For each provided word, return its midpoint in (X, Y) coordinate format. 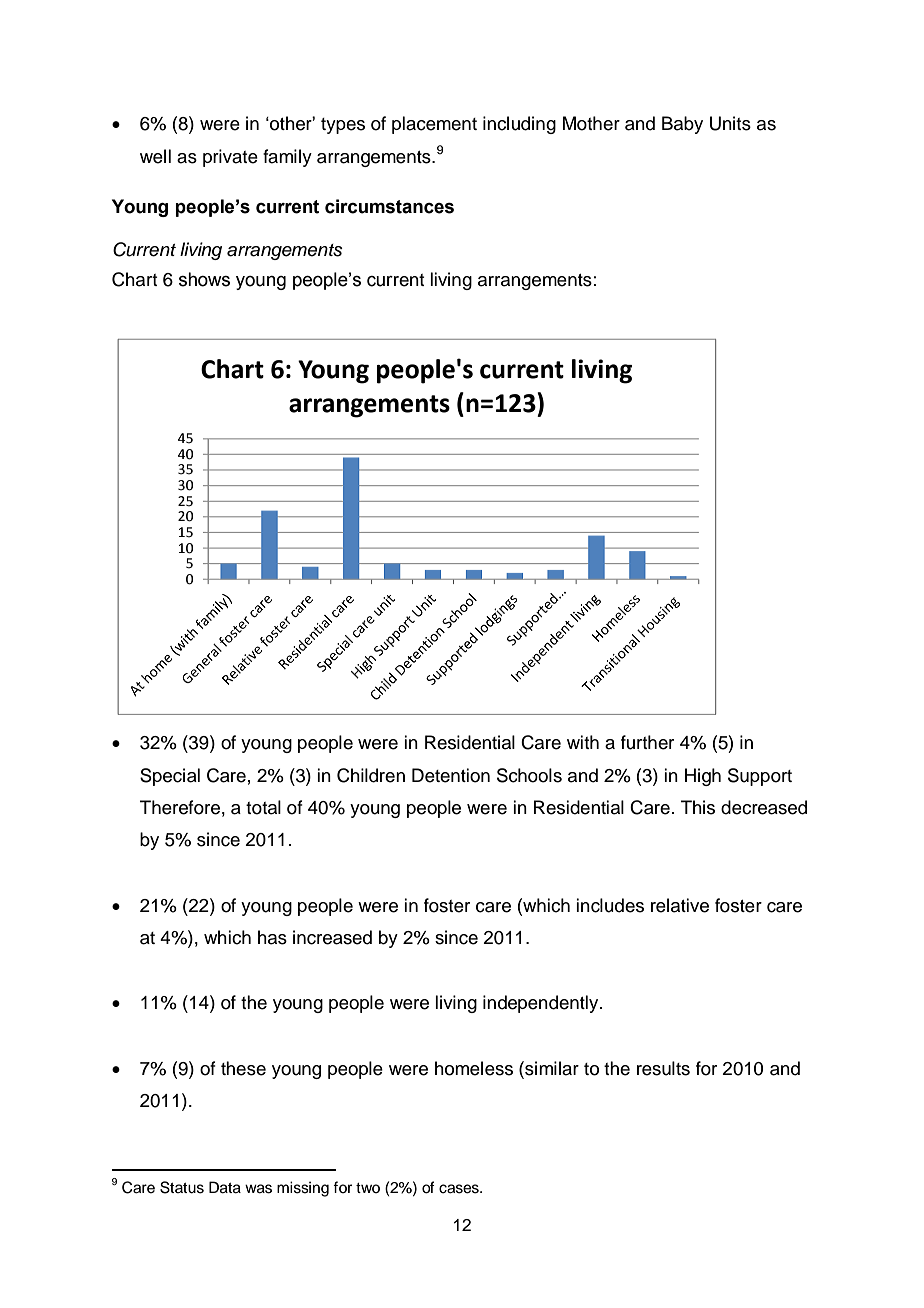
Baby (682, 125)
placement (434, 125)
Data (225, 1187)
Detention (451, 775)
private (230, 158)
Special (170, 777)
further (647, 742)
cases (460, 1189)
